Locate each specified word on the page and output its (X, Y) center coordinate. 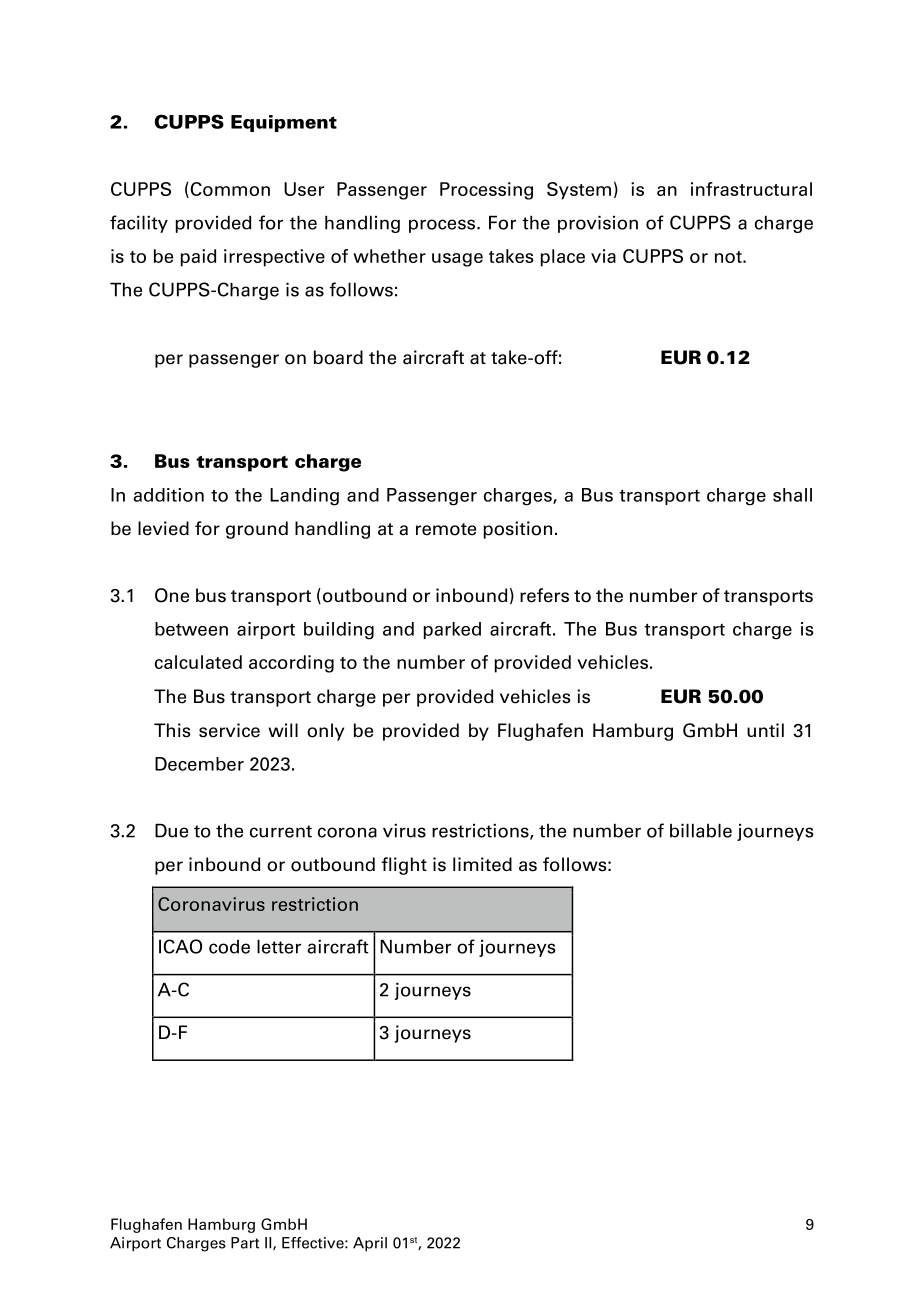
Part (245, 1243)
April (370, 1244)
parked (452, 630)
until (765, 730)
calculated (198, 662)
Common (229, 190)
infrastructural (751, 189)
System (579, 191)
